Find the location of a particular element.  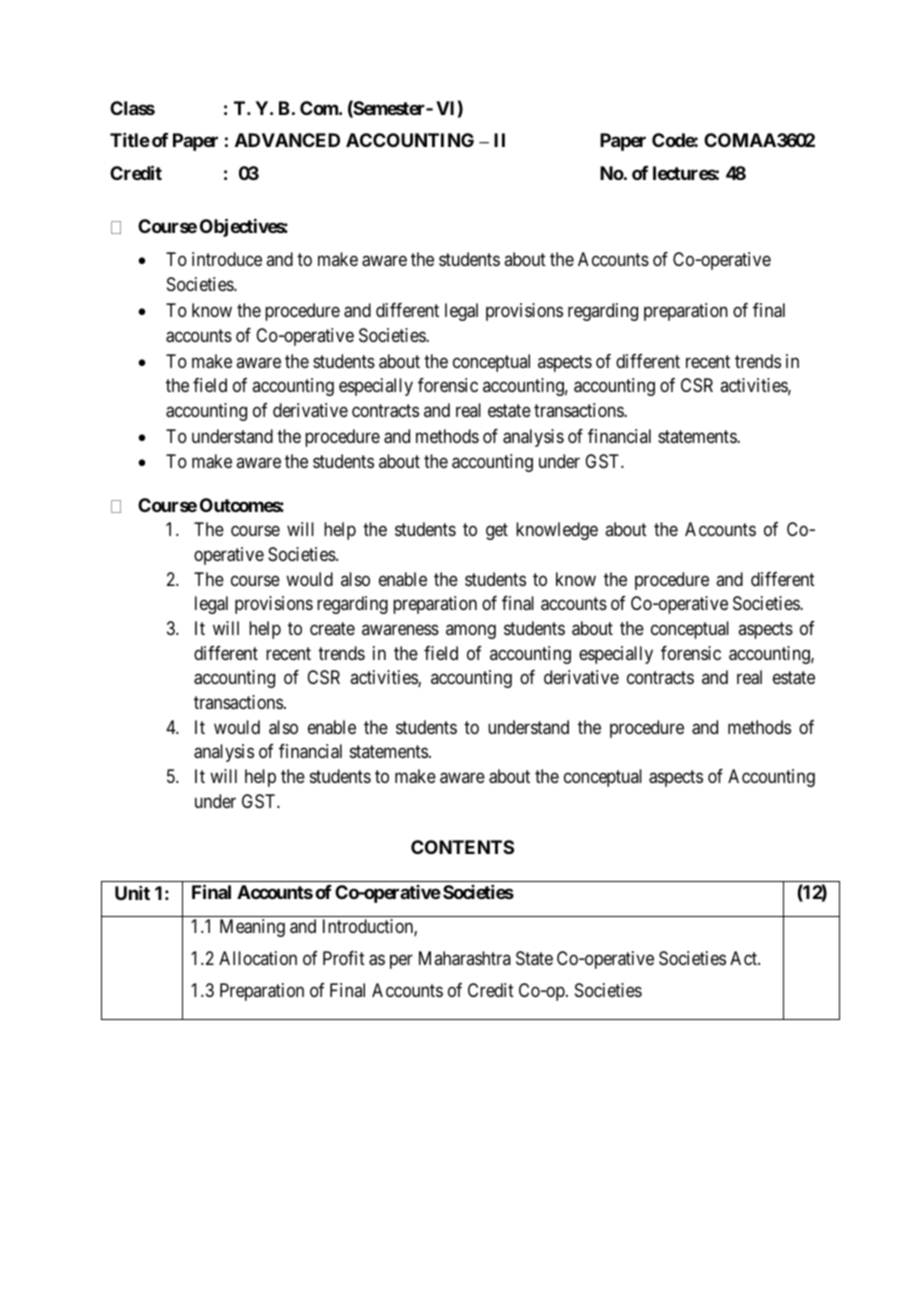

Unit is located at coordinates (132, 893).
